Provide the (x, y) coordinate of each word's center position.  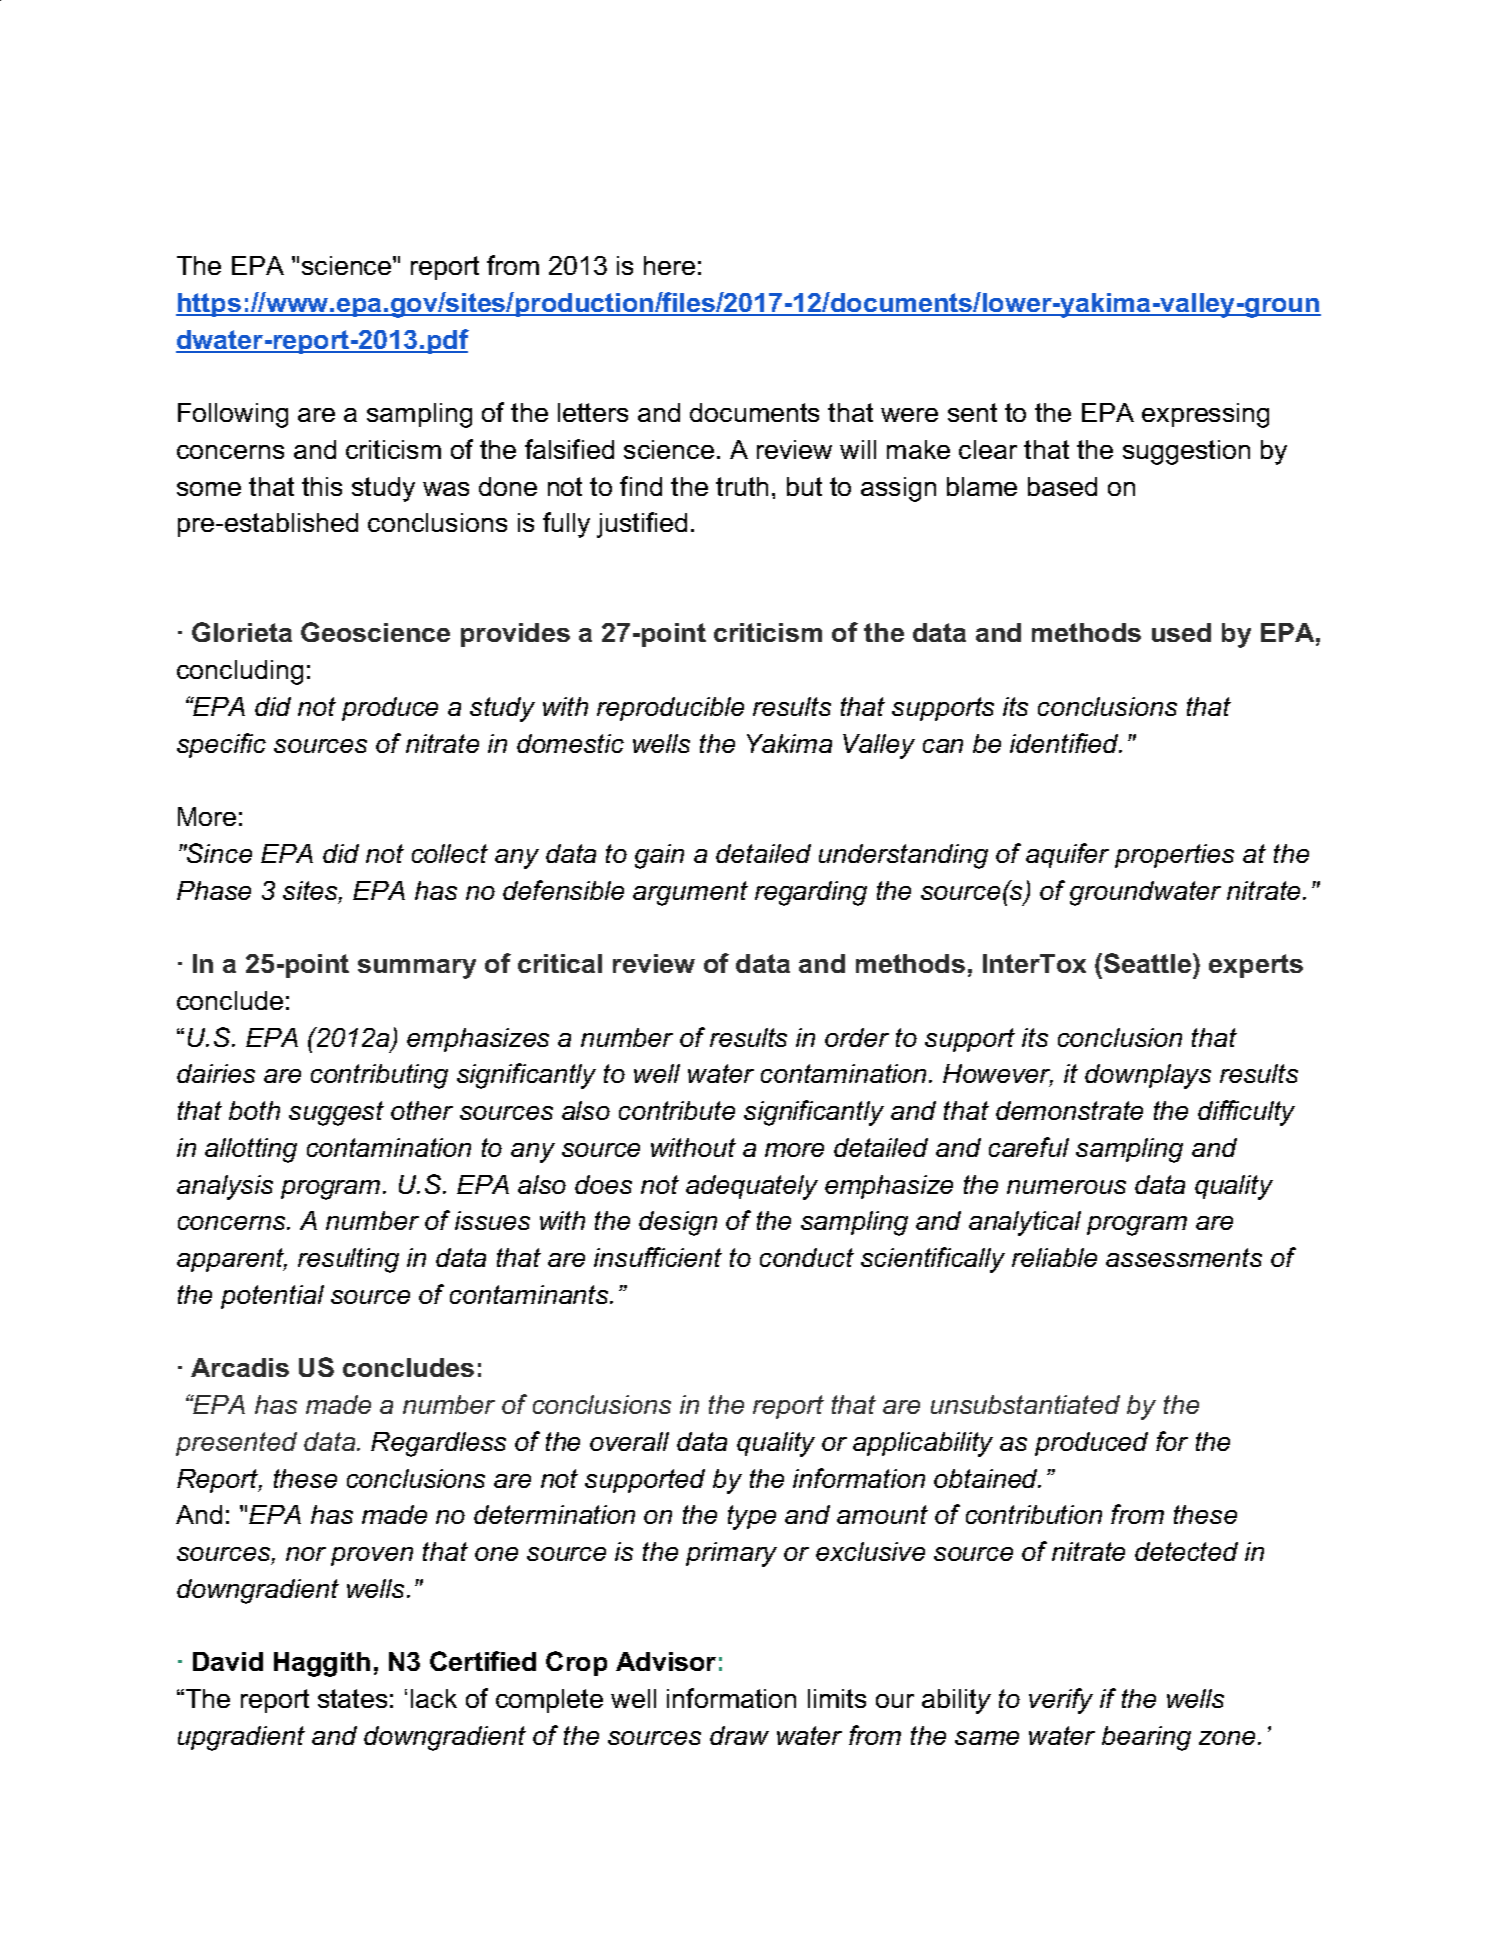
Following (233, 415)
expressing (1205, 415)
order (857, 1037)
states (352, 1698)
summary (417, 969)
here (669, 265)
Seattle (1149, 963)
